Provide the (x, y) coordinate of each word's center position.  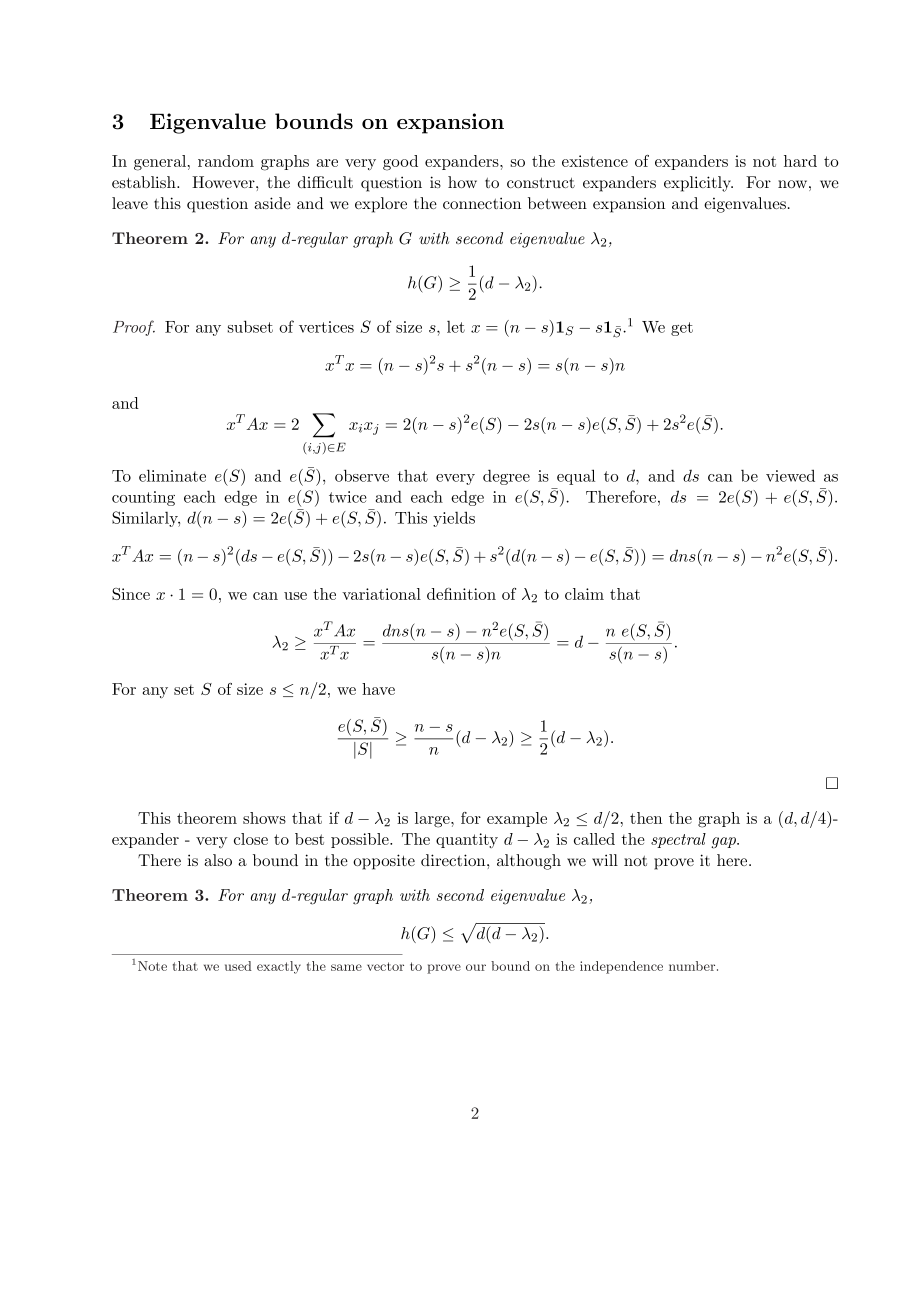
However (224, 182)
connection (482, 203)
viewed (790, 475)
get (682, 329)
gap (724, 843)
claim (584, 594)
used (238, 966)
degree (506, 477)
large (433, 820)
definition (461, 594)
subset (250, 326)
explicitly (698, 184)
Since (131, 594)
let (456, 327)
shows (264, 818)
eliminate (172, 475)
